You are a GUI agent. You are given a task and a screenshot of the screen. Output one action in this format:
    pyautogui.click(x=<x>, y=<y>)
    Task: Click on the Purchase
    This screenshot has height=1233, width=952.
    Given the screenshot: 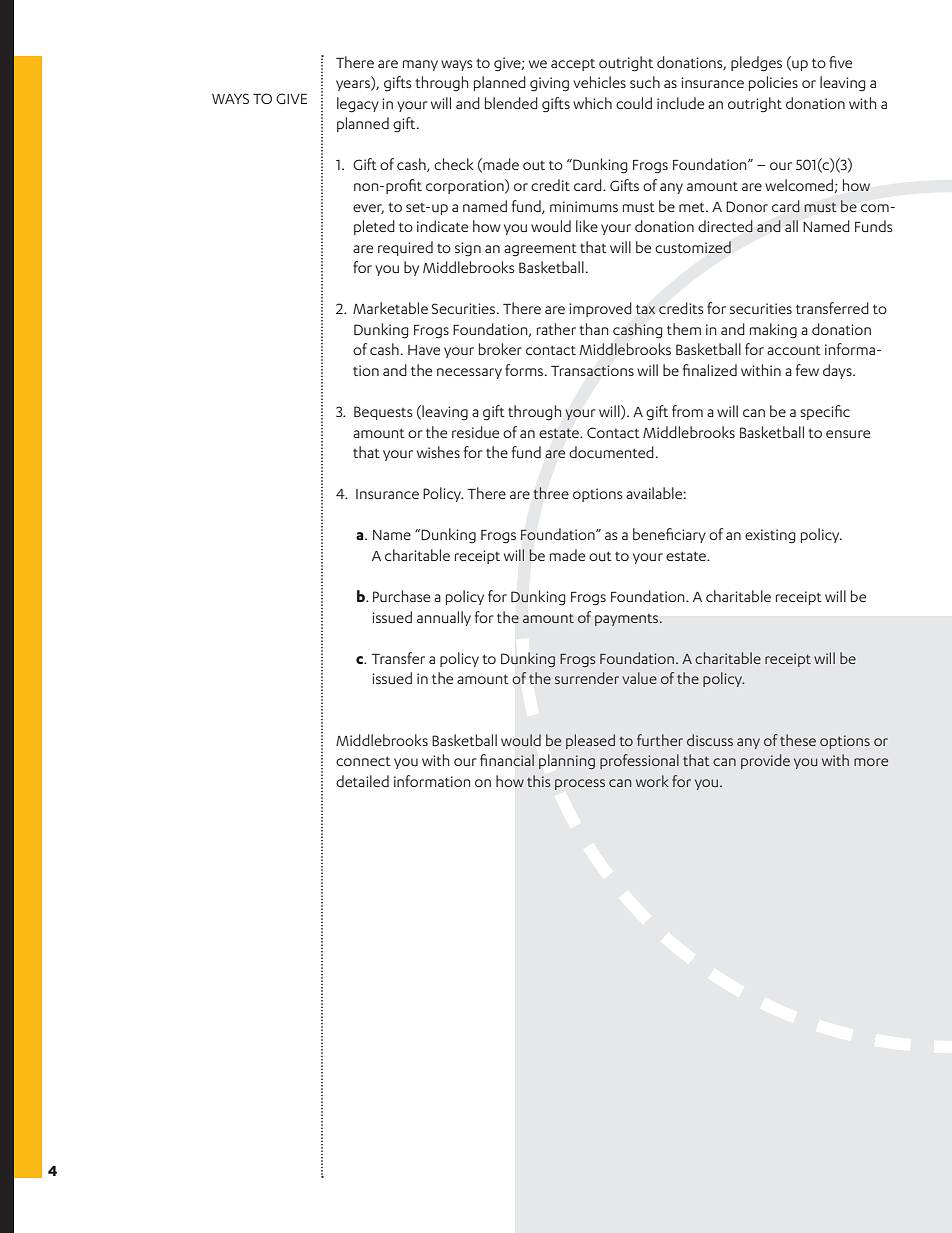 What is the action you would take?
    pyautogui.click(x=401, y=596)
